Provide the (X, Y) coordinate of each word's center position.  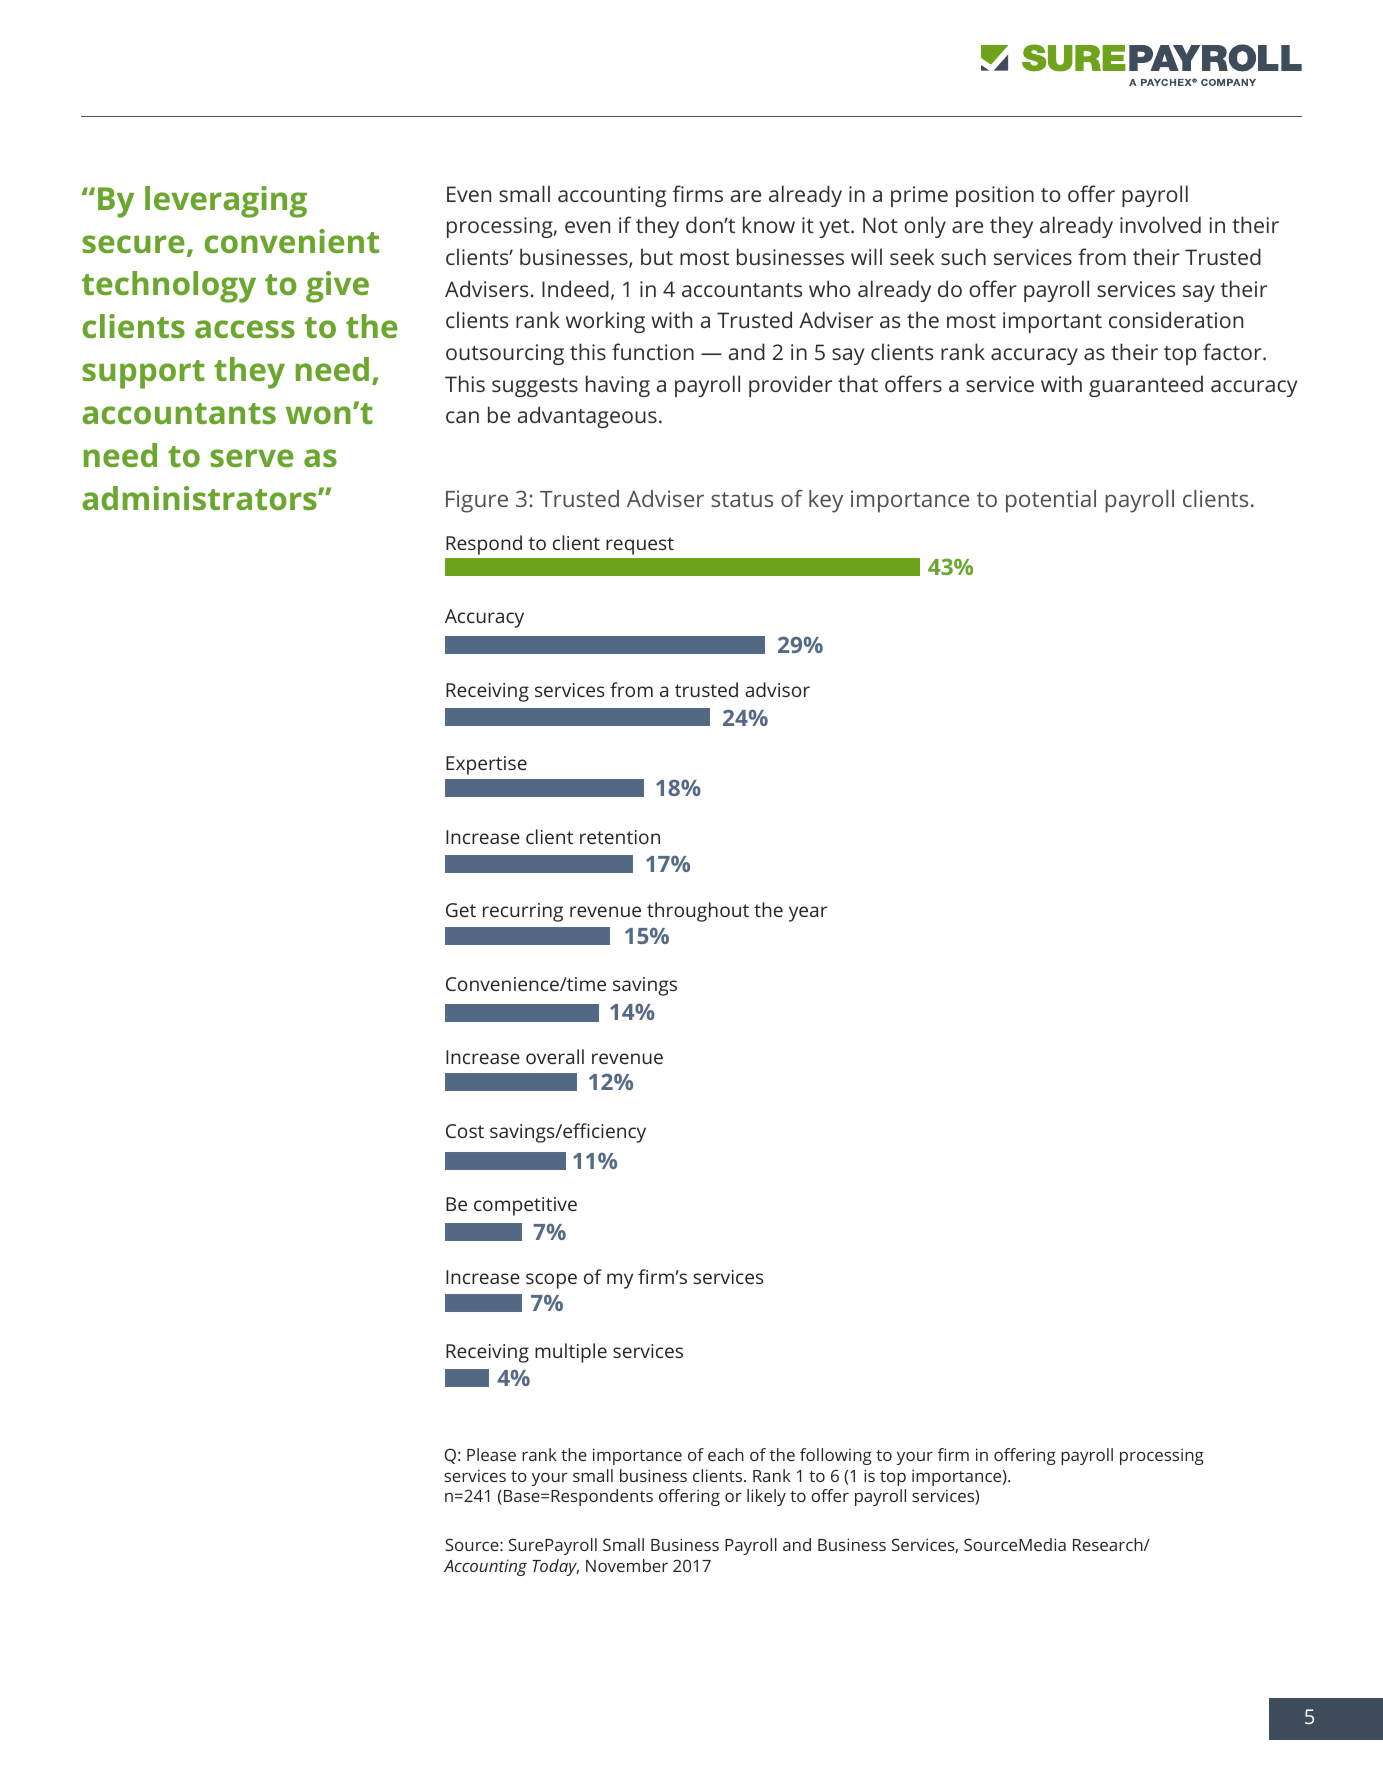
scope (551, 1281)
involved (1160, 224)
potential (1051, 501)
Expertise (486, 765)
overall (555, 1056)
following (836, 1456)
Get (461, 910)
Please (491, 1454)
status (742, 499)
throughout (698, 912)
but (657, 256)
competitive (525, 1206)
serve (252, 458)
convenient (292, 241)
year (808, 914)
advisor (777, 689)
